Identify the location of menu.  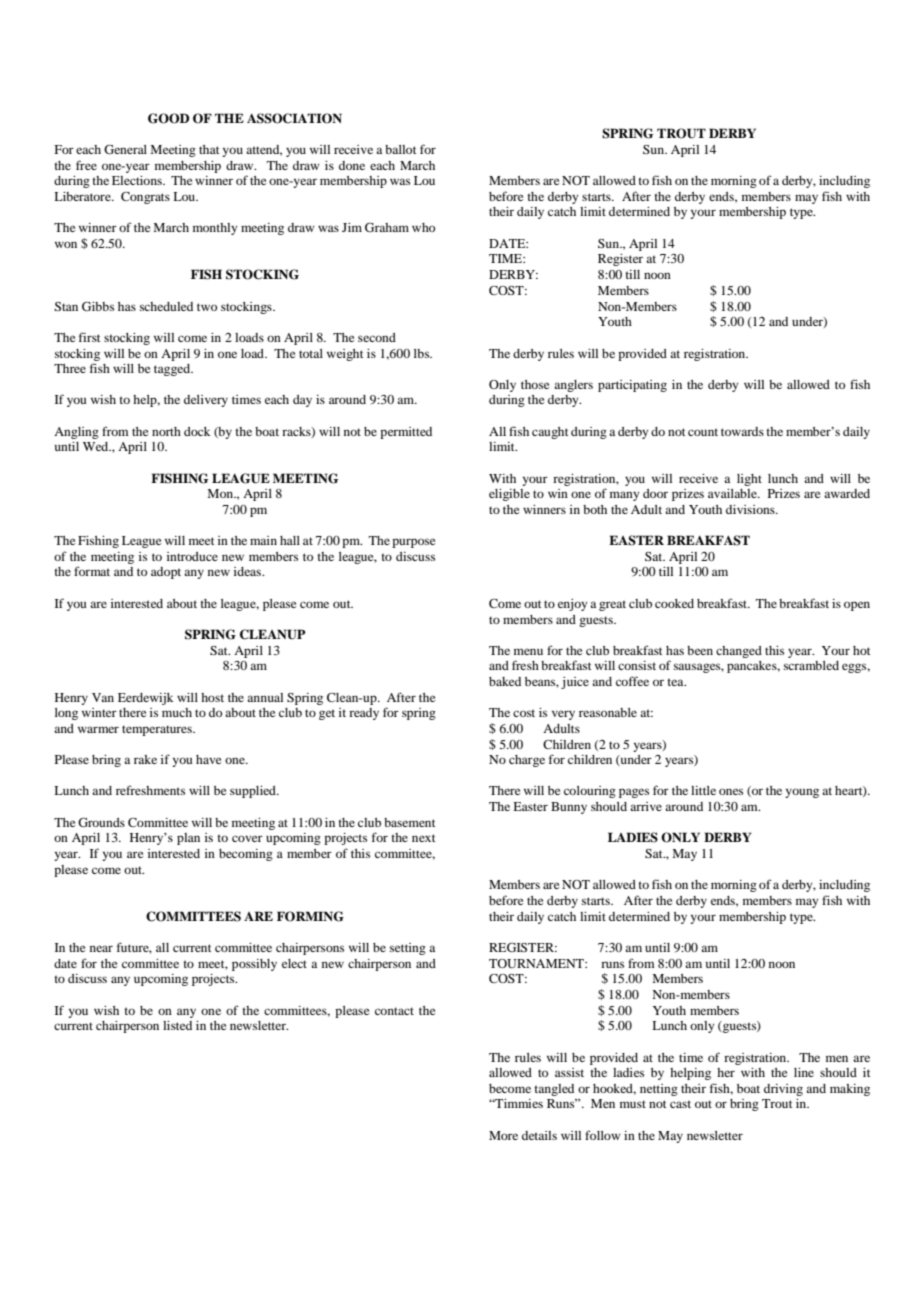
(528, 651).
